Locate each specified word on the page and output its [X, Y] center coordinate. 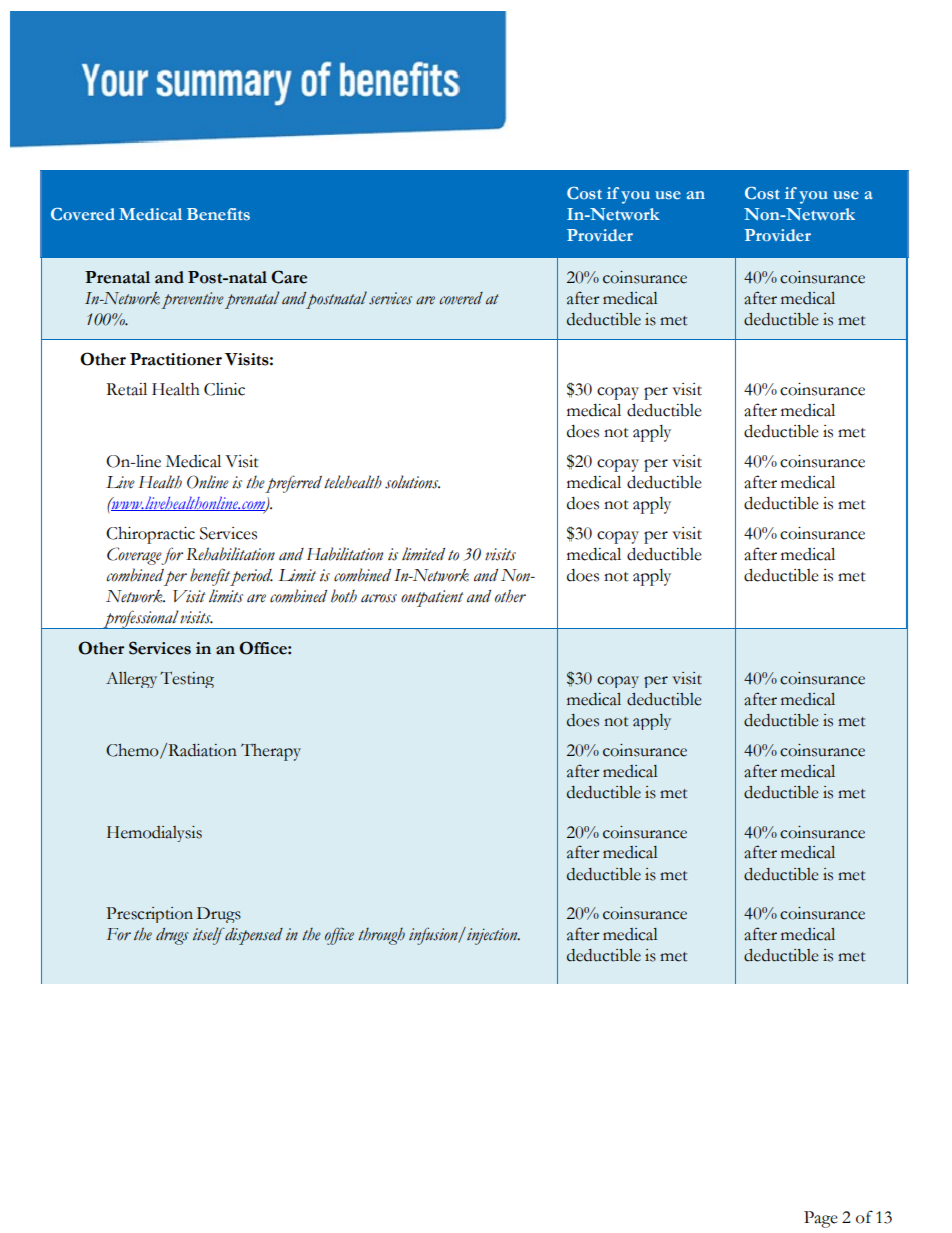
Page [821, 1219]
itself [209, 936]
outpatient [432, 598]
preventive [192, 300]
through [381, 936]
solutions [412, 482]
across [379, 598]
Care [289, 277]
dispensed [254, 936]
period [251, 577]
